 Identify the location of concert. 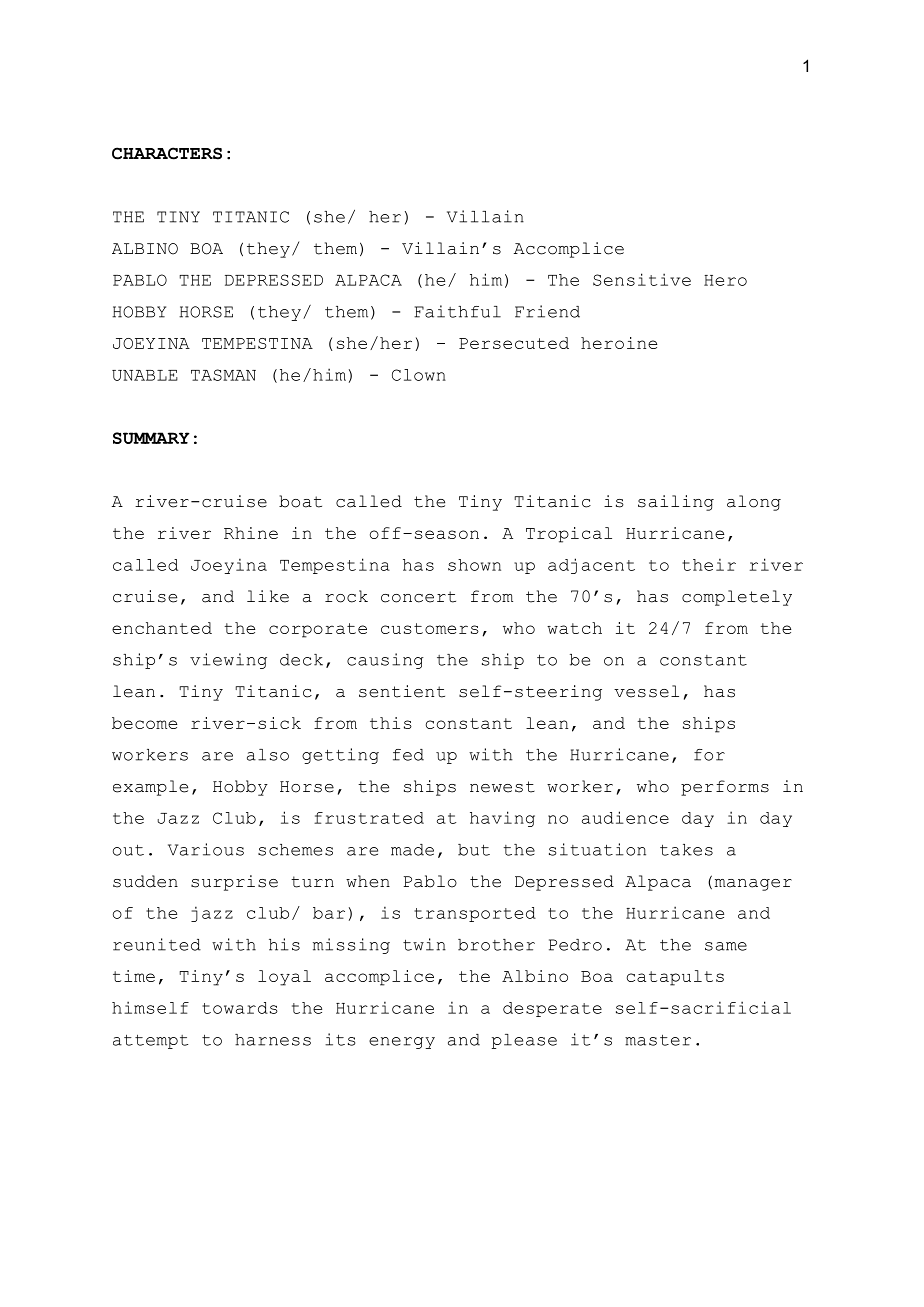
(418, 597).
